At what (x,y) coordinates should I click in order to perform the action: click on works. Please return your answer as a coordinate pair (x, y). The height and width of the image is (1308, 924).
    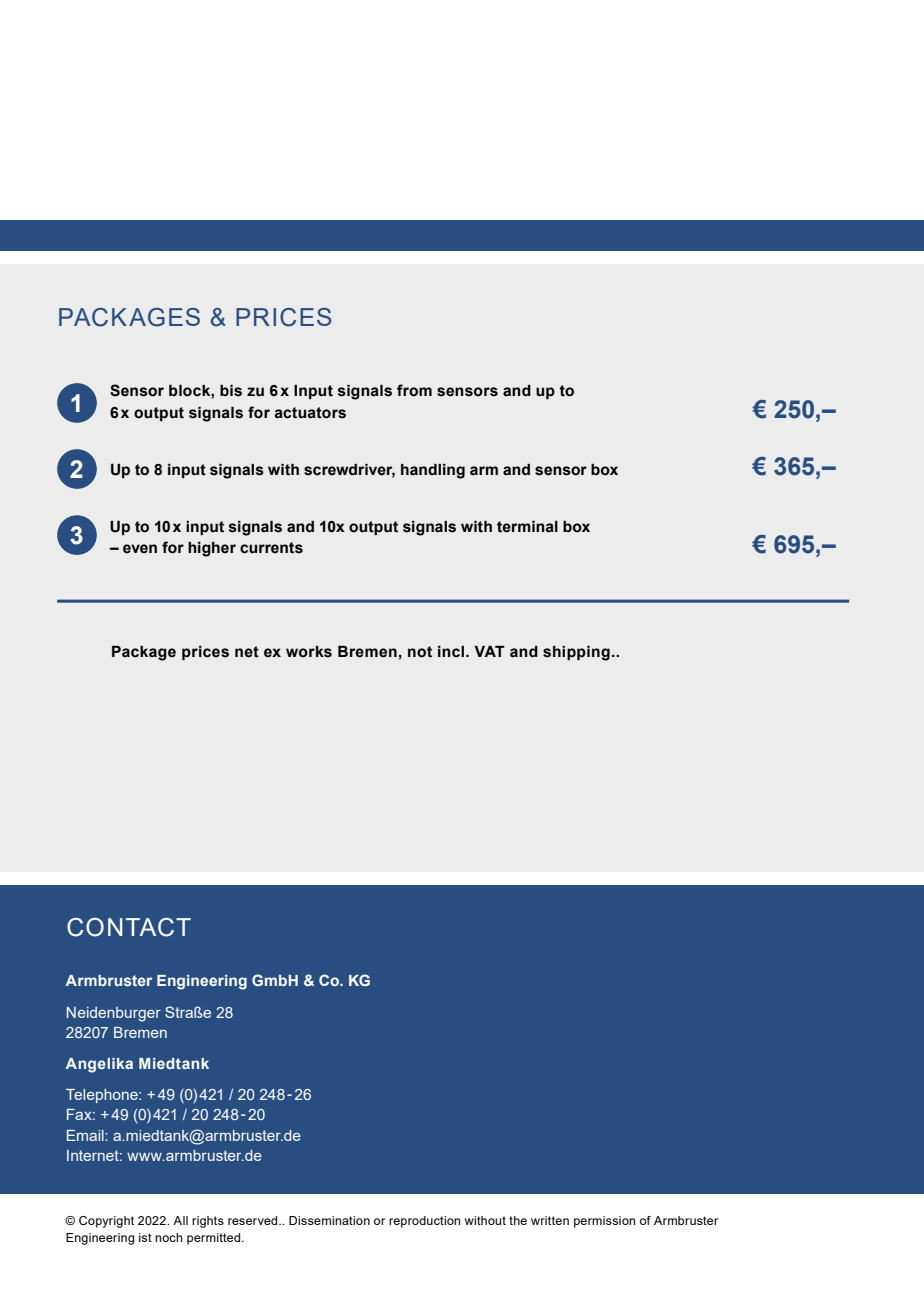
    Looking at the image, I should click on (309, 652).
